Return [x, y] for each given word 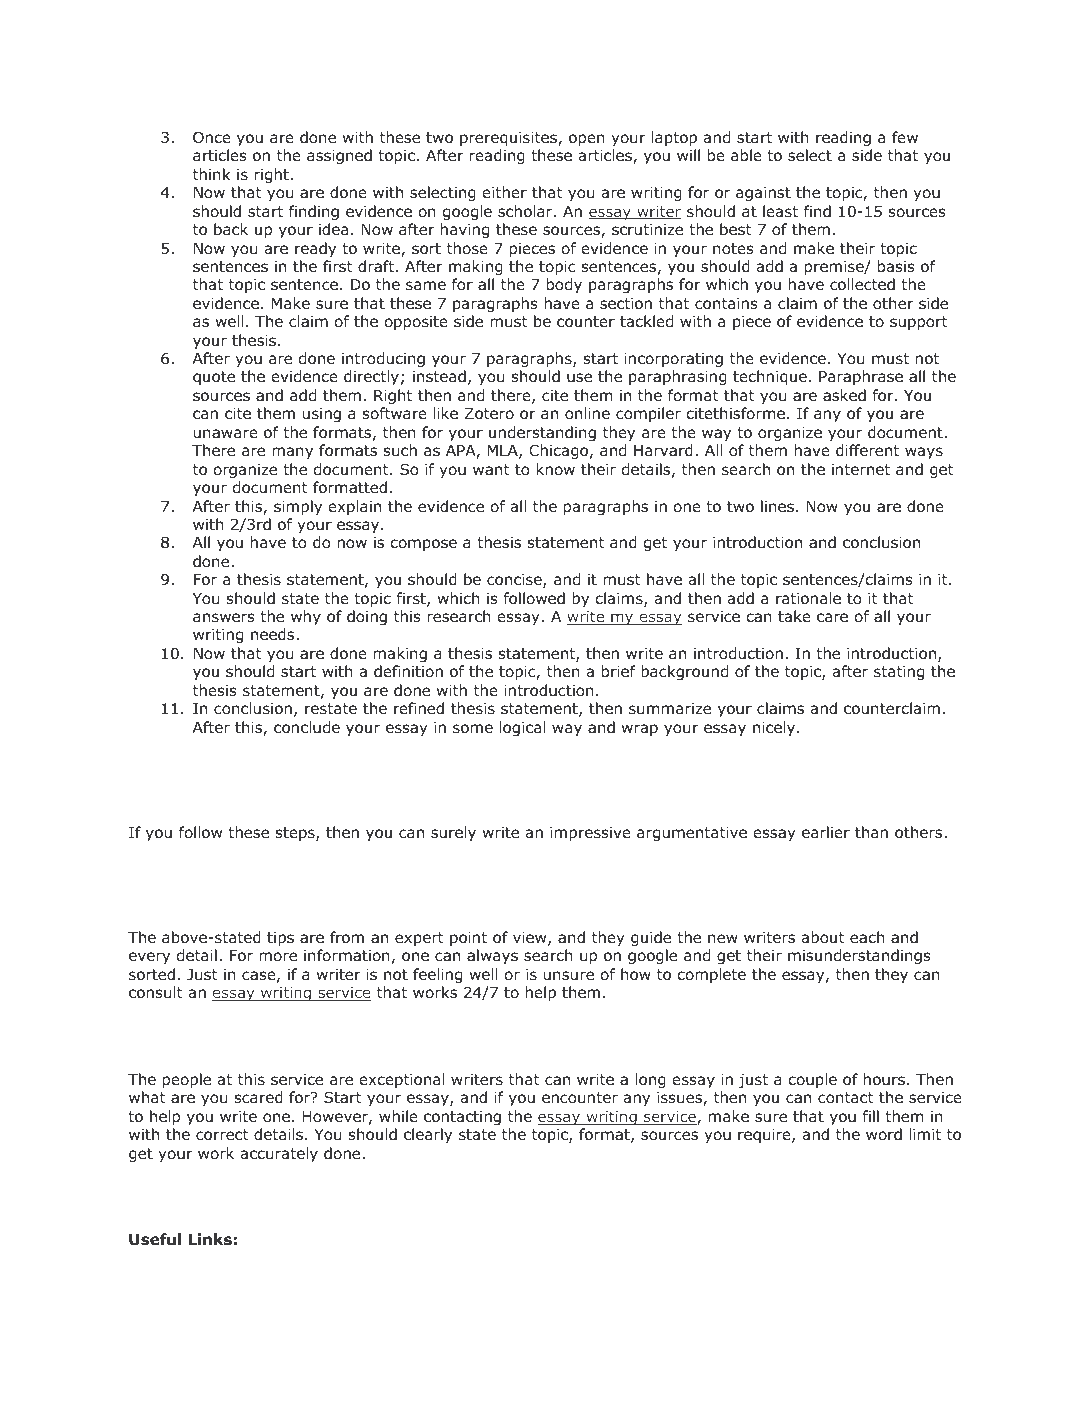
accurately [279, 1154]
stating [899, 673]
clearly [428, 1135]
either [505, 192]
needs [274, 634]
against [763, 194]
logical [523, 728]
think [212, 174]
